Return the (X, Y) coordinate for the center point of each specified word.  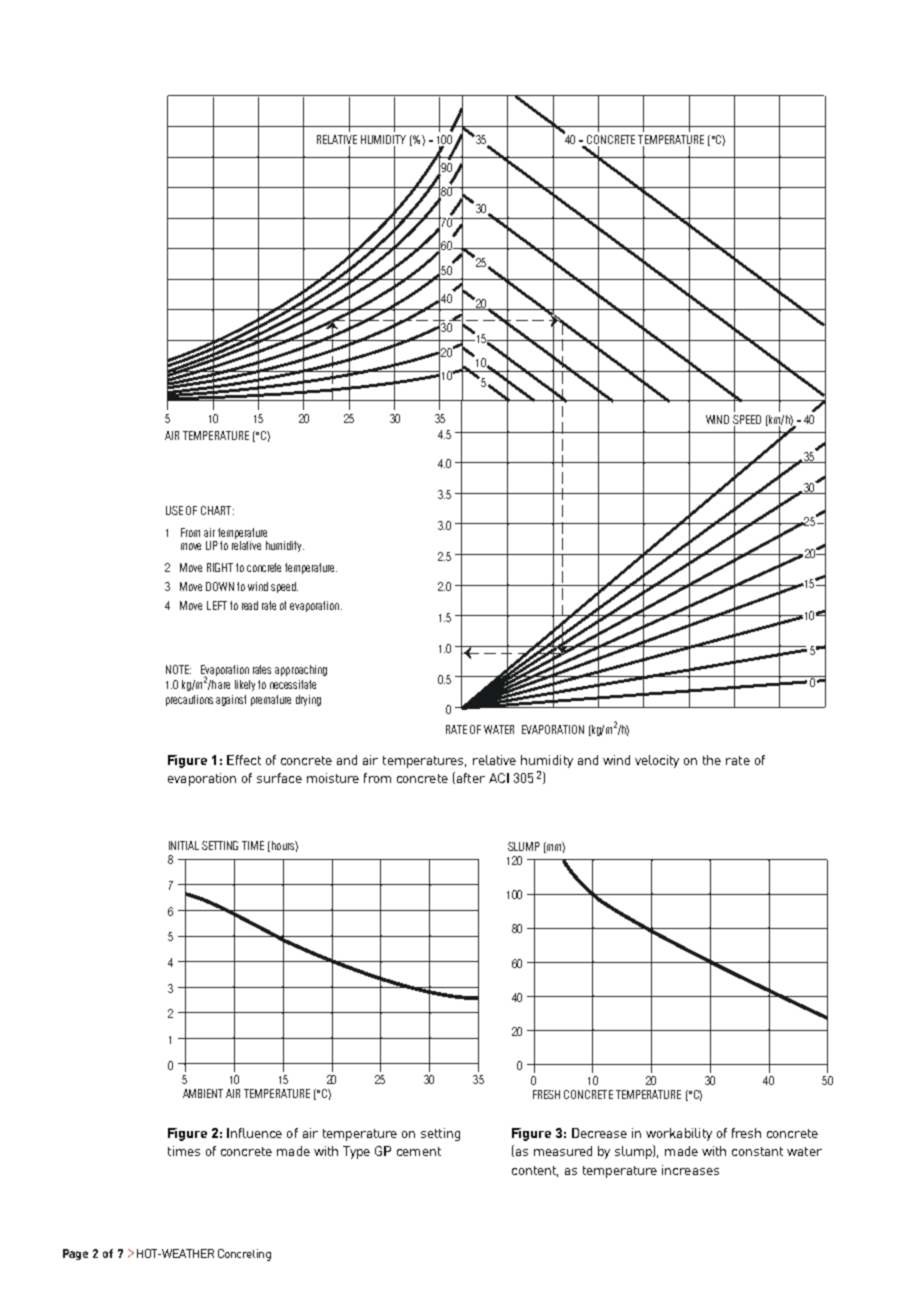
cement (419, 1151)
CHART (217, 510)
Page (75, 1254)
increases (690, 1170)
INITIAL (184, 845)
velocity (657, 761)
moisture (333, 778)
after (469, 778)
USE (174, 510)
